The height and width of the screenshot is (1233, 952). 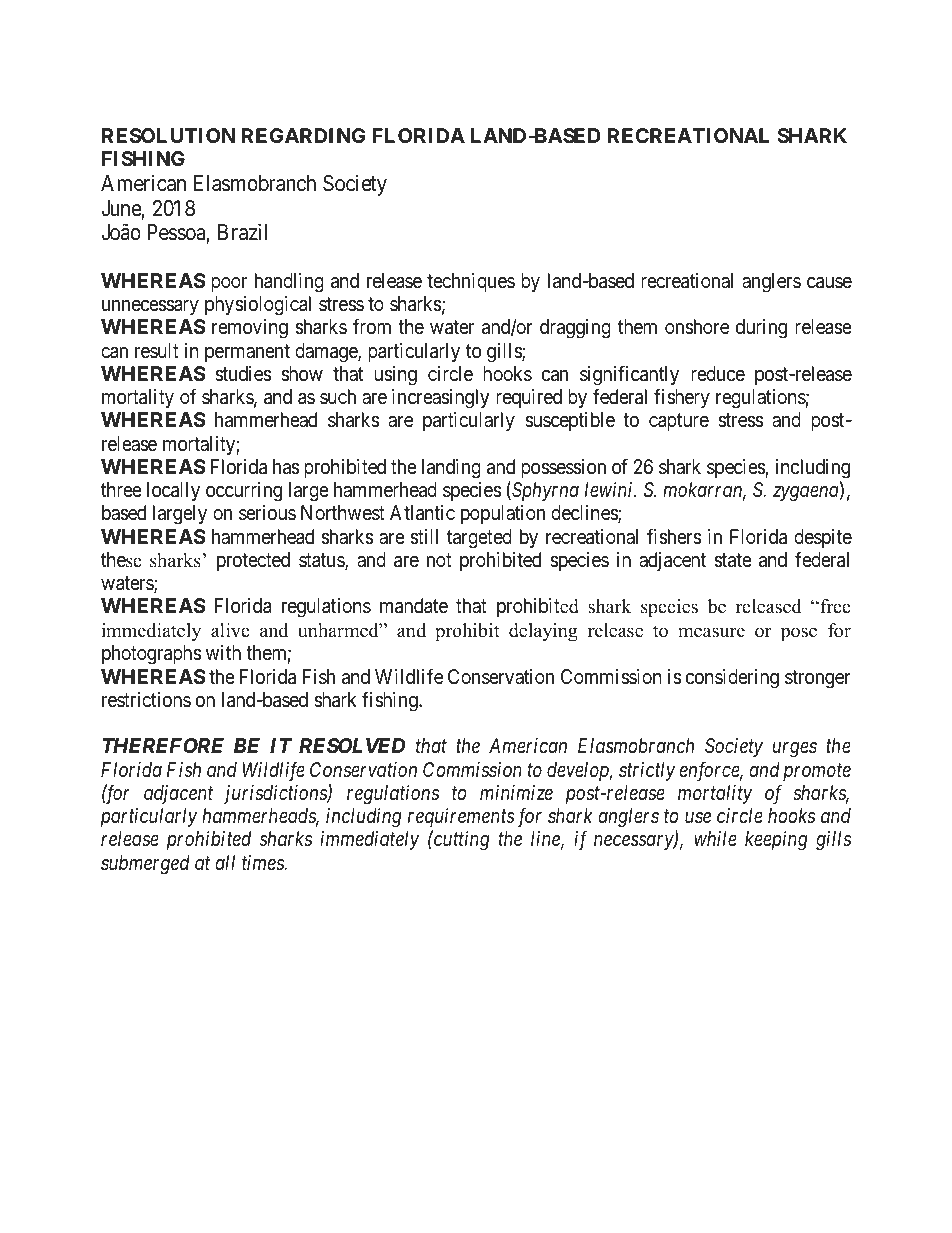 I want to click on has, so click(x=286, y=467).
